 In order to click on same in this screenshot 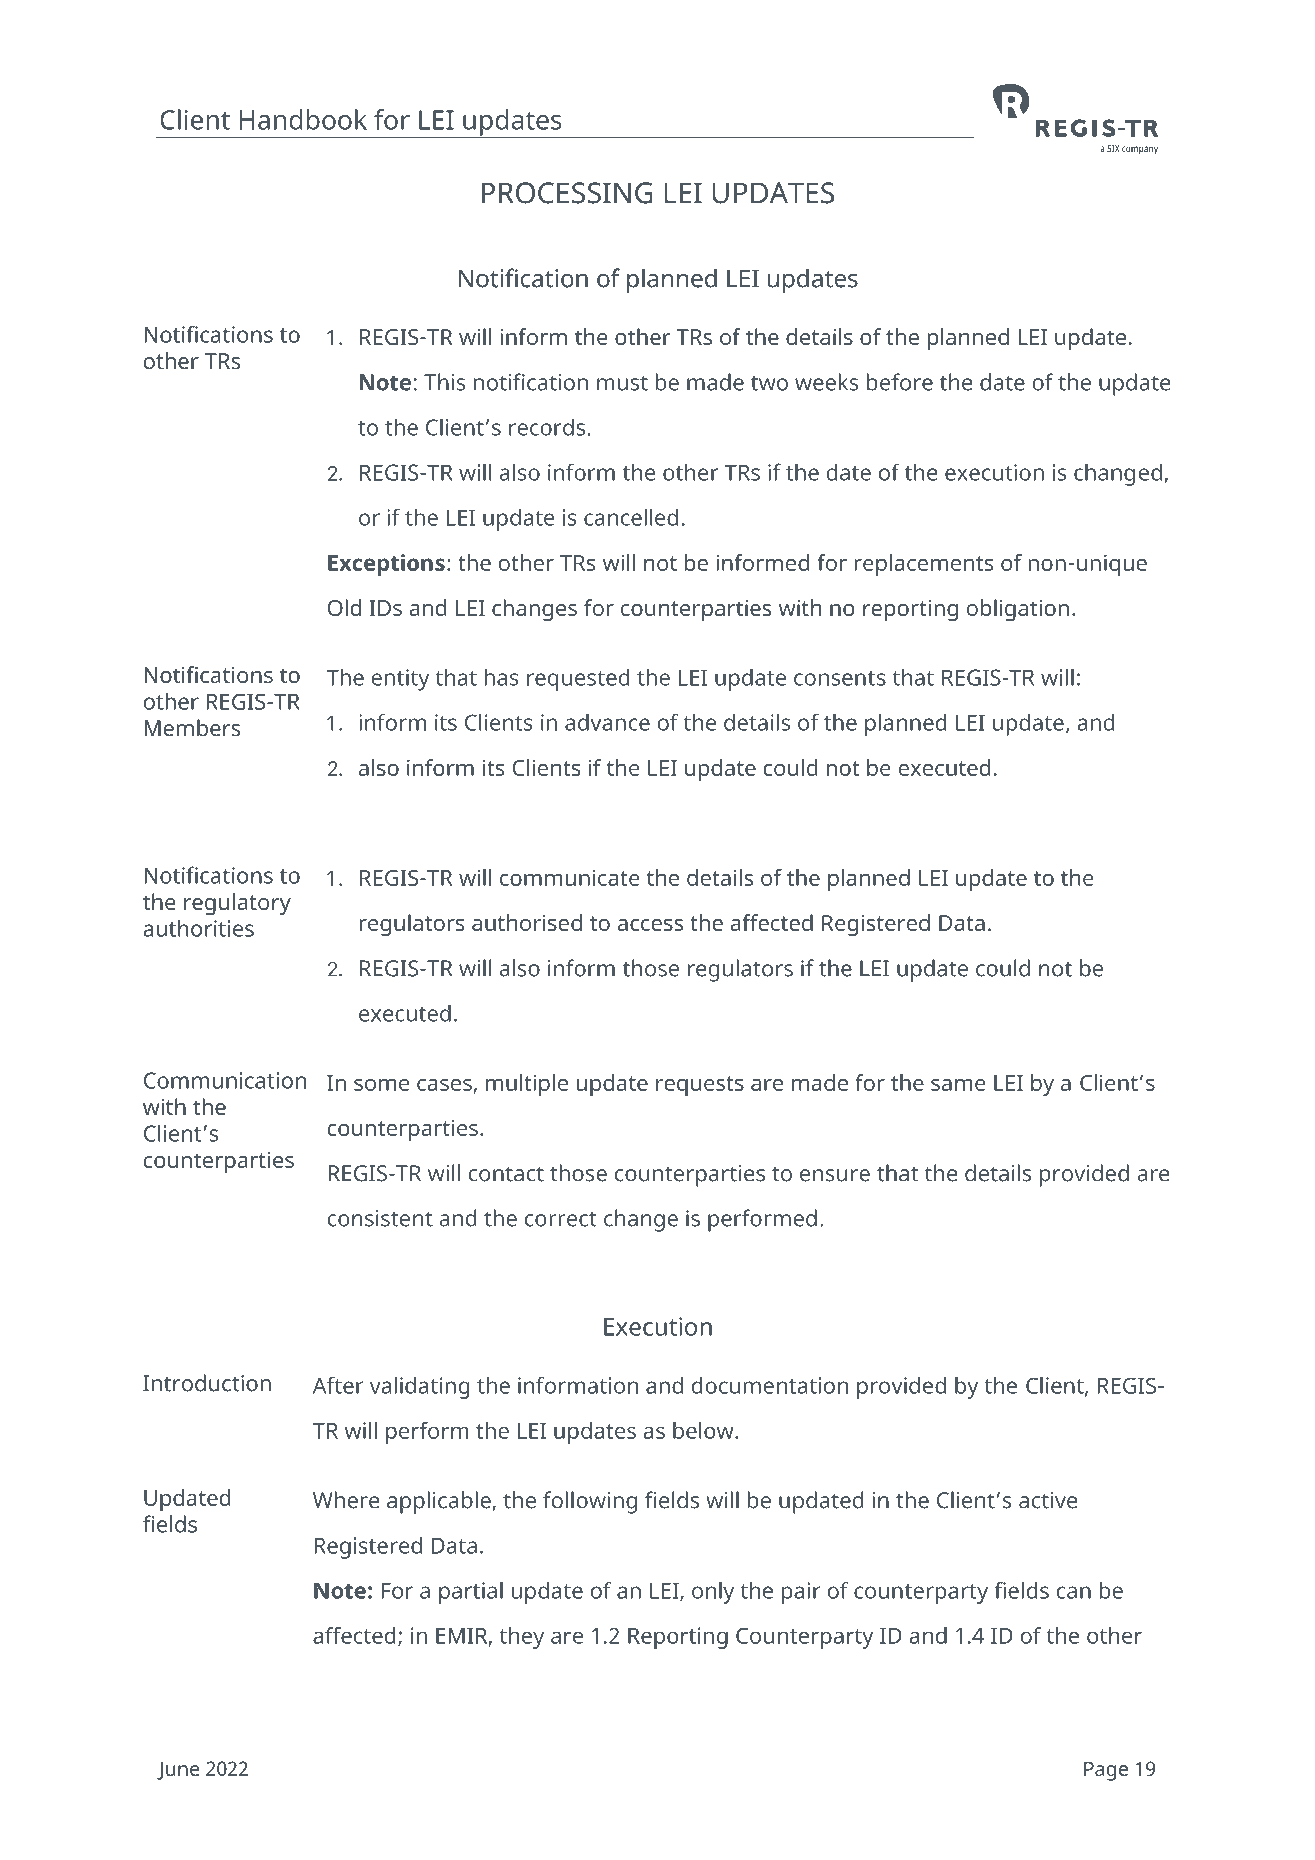, I will do `click(958, 1085)`.
